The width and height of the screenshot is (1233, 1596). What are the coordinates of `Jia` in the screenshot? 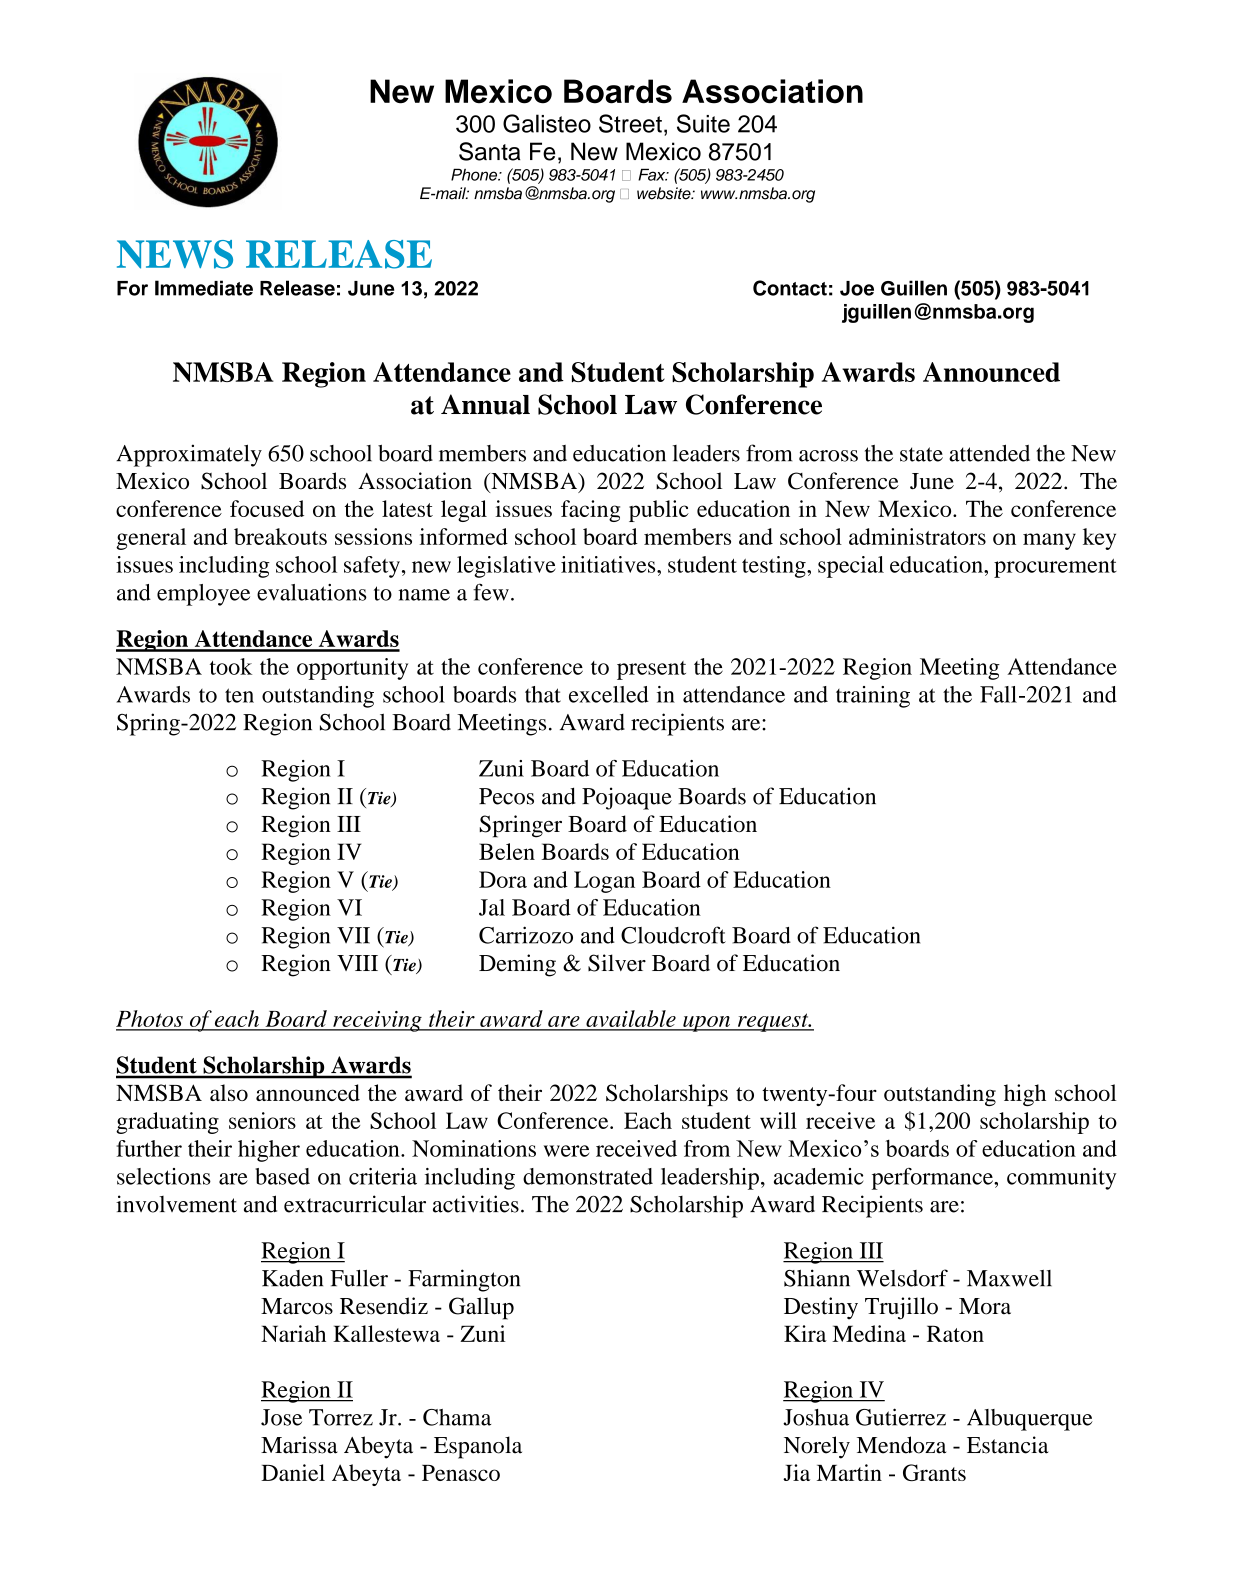 It's located at (796, 1472).
